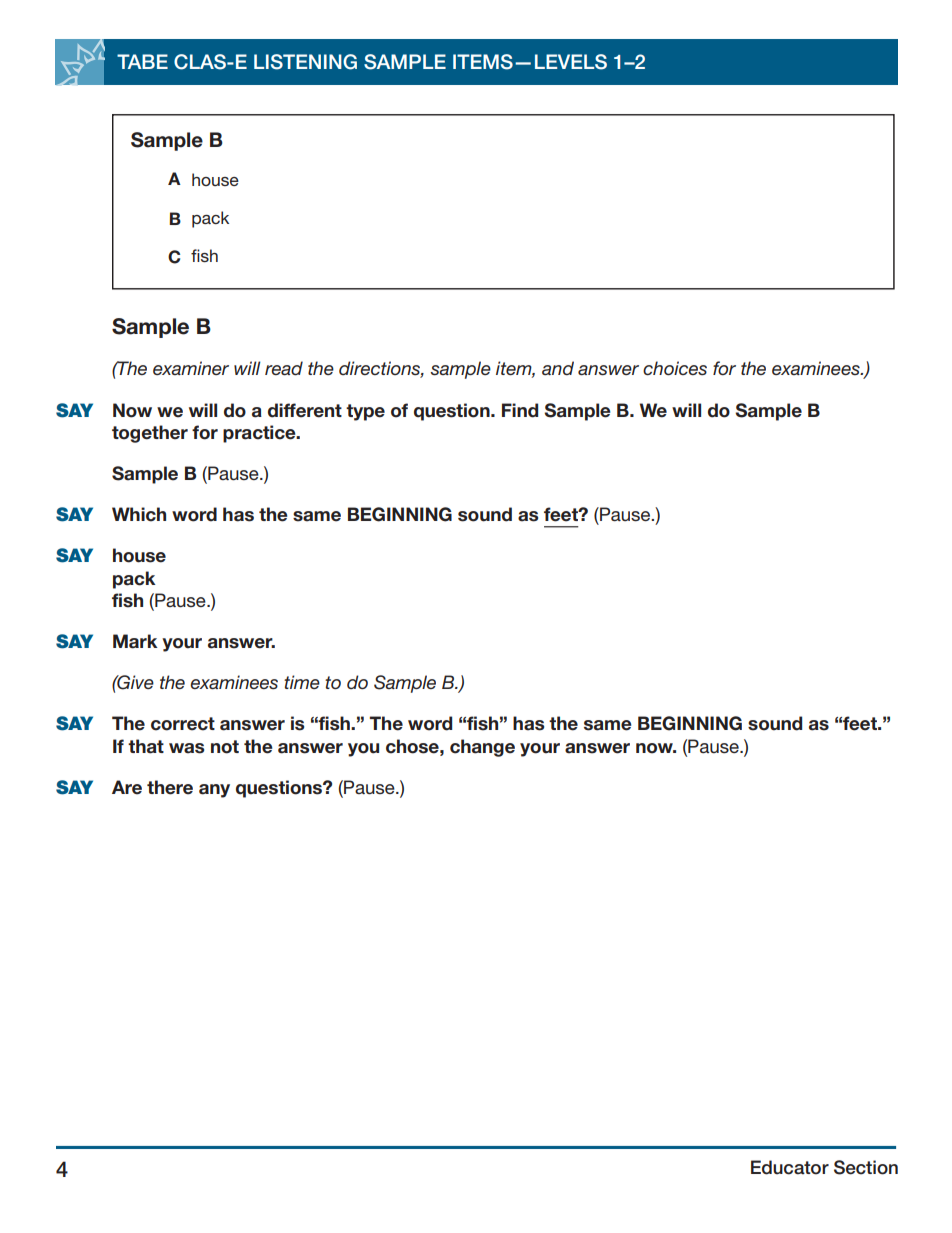  Describe the element at coordinates (365, 412) in the page. I see `type` at that location.
